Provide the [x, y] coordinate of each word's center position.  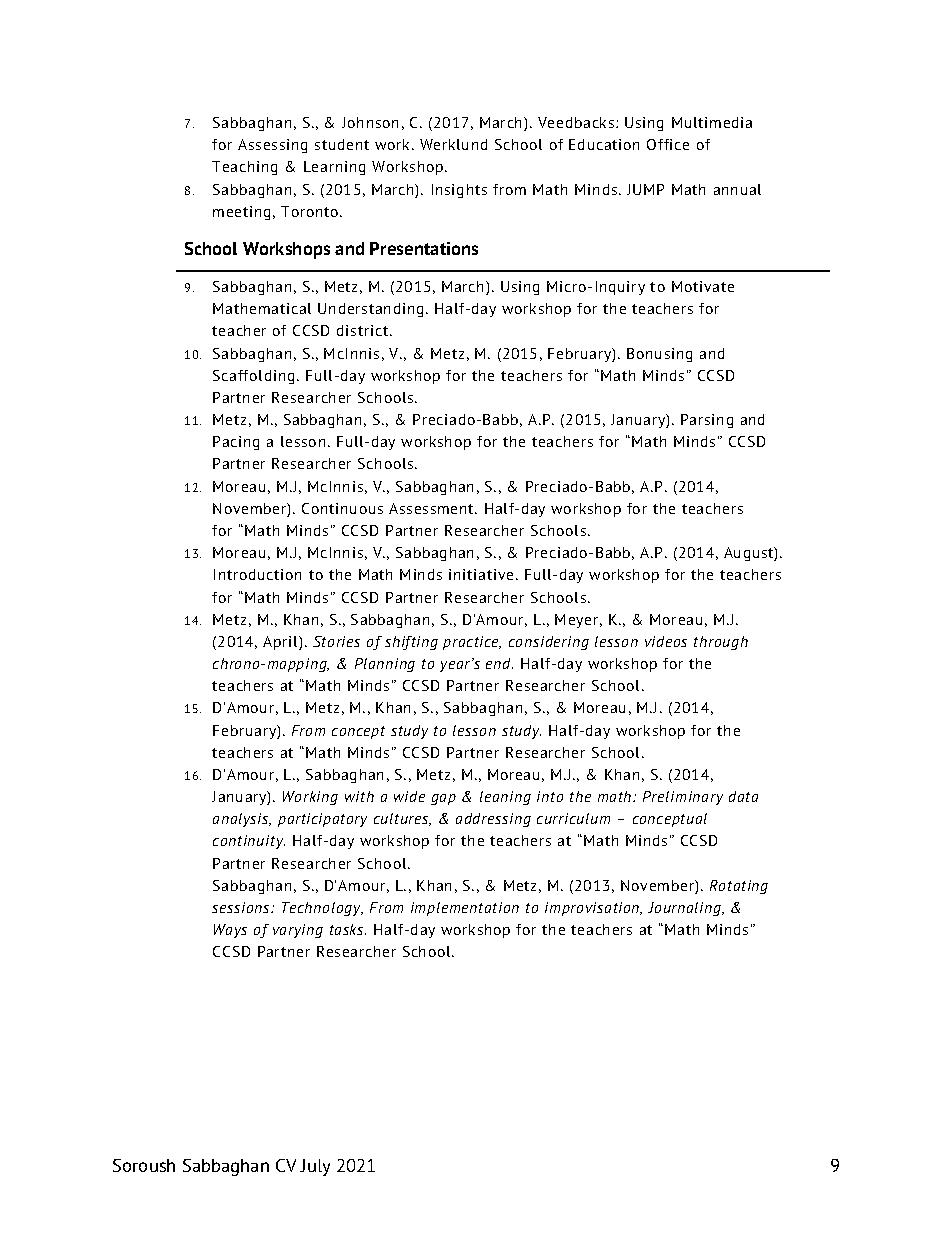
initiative [481, 574]
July [315, 1167]
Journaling [686, 909]
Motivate [703, 286]
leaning [505, 798]
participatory [322, 820]
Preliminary [683, 798]
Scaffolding [253, 377]
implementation [465, 909]
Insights [459, 191]
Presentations [424, 248]
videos [666, 641]
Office [668, 144]
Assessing [272, 146]
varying [298, 931]
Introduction [257, 574]
